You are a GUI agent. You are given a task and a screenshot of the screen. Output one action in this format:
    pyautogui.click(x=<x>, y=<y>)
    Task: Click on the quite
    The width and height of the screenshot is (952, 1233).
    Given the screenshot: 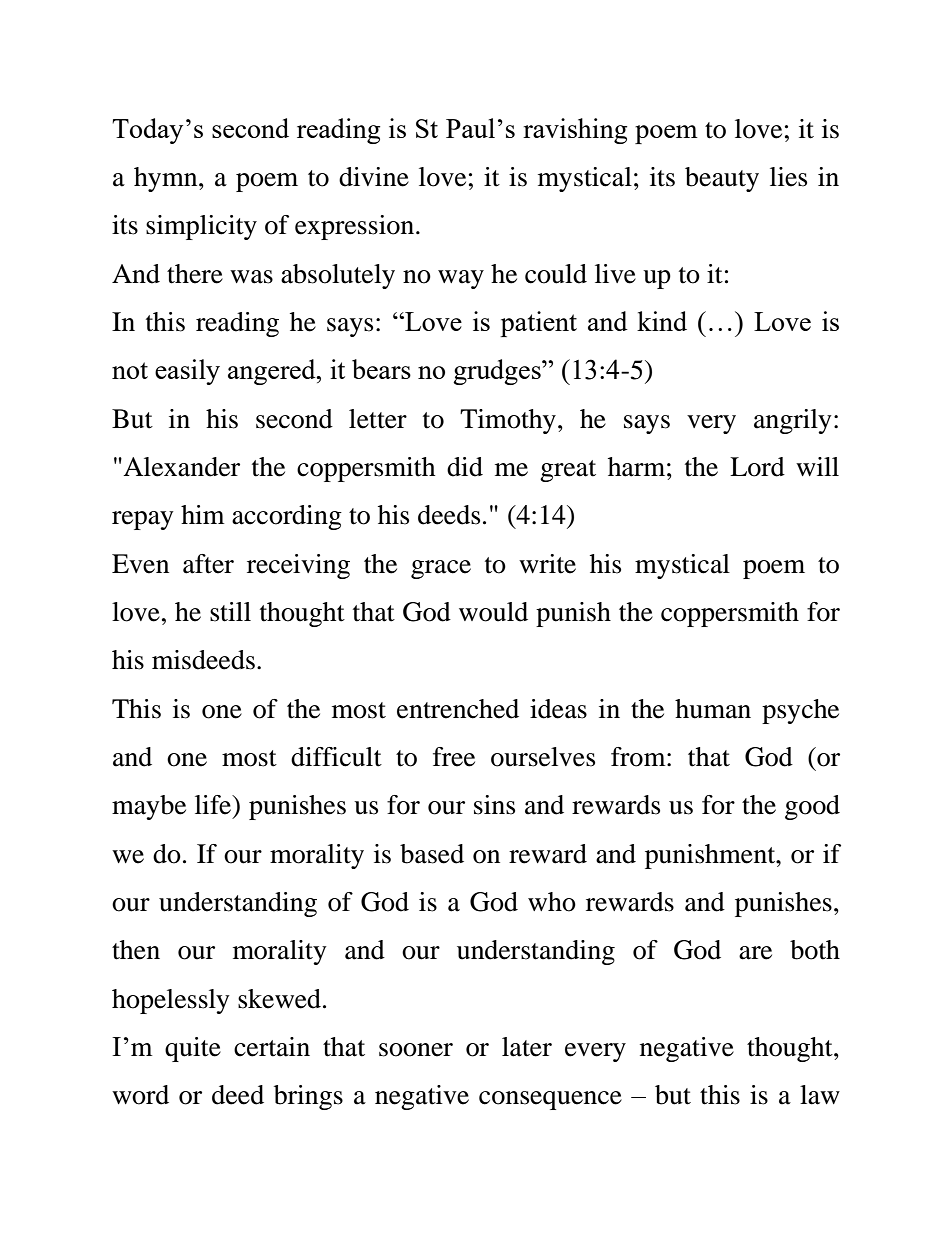 What is the action you would take?
    pyautogui.click(x=193, y=1049)
